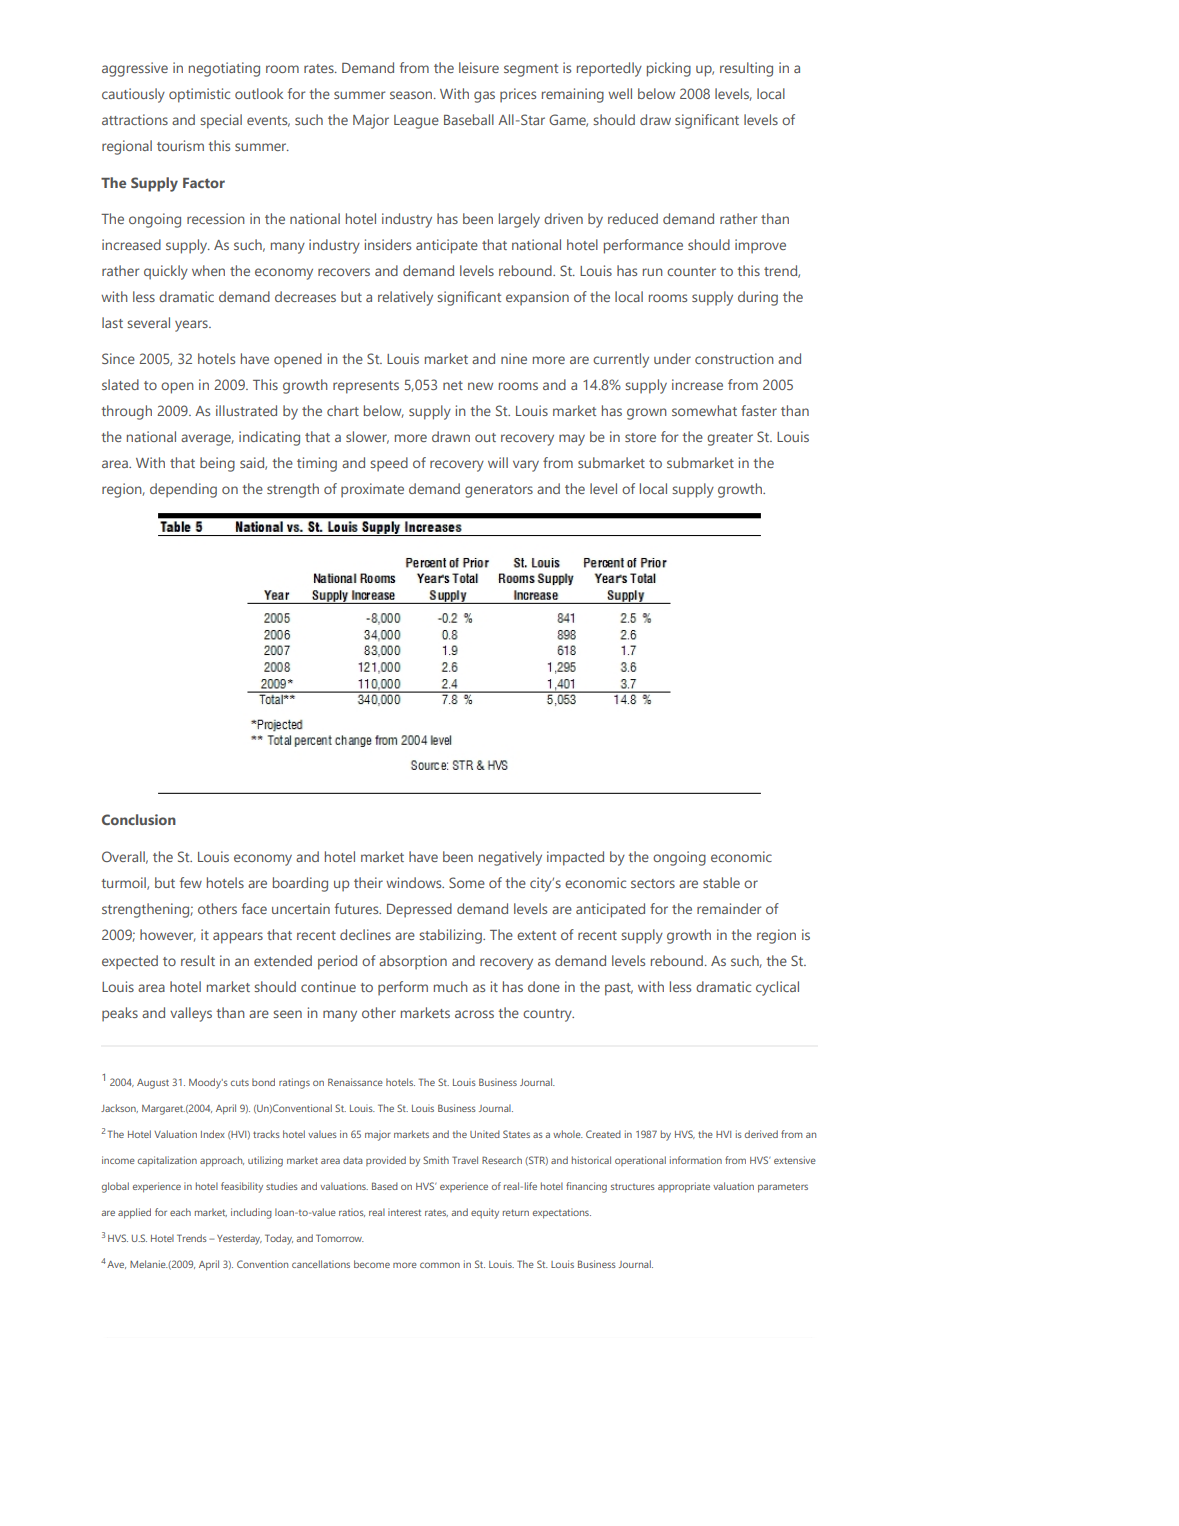  What do you see at coordinates (721, 882) in the screenshot?
I see `stable` at bounding box center [721, 882].
